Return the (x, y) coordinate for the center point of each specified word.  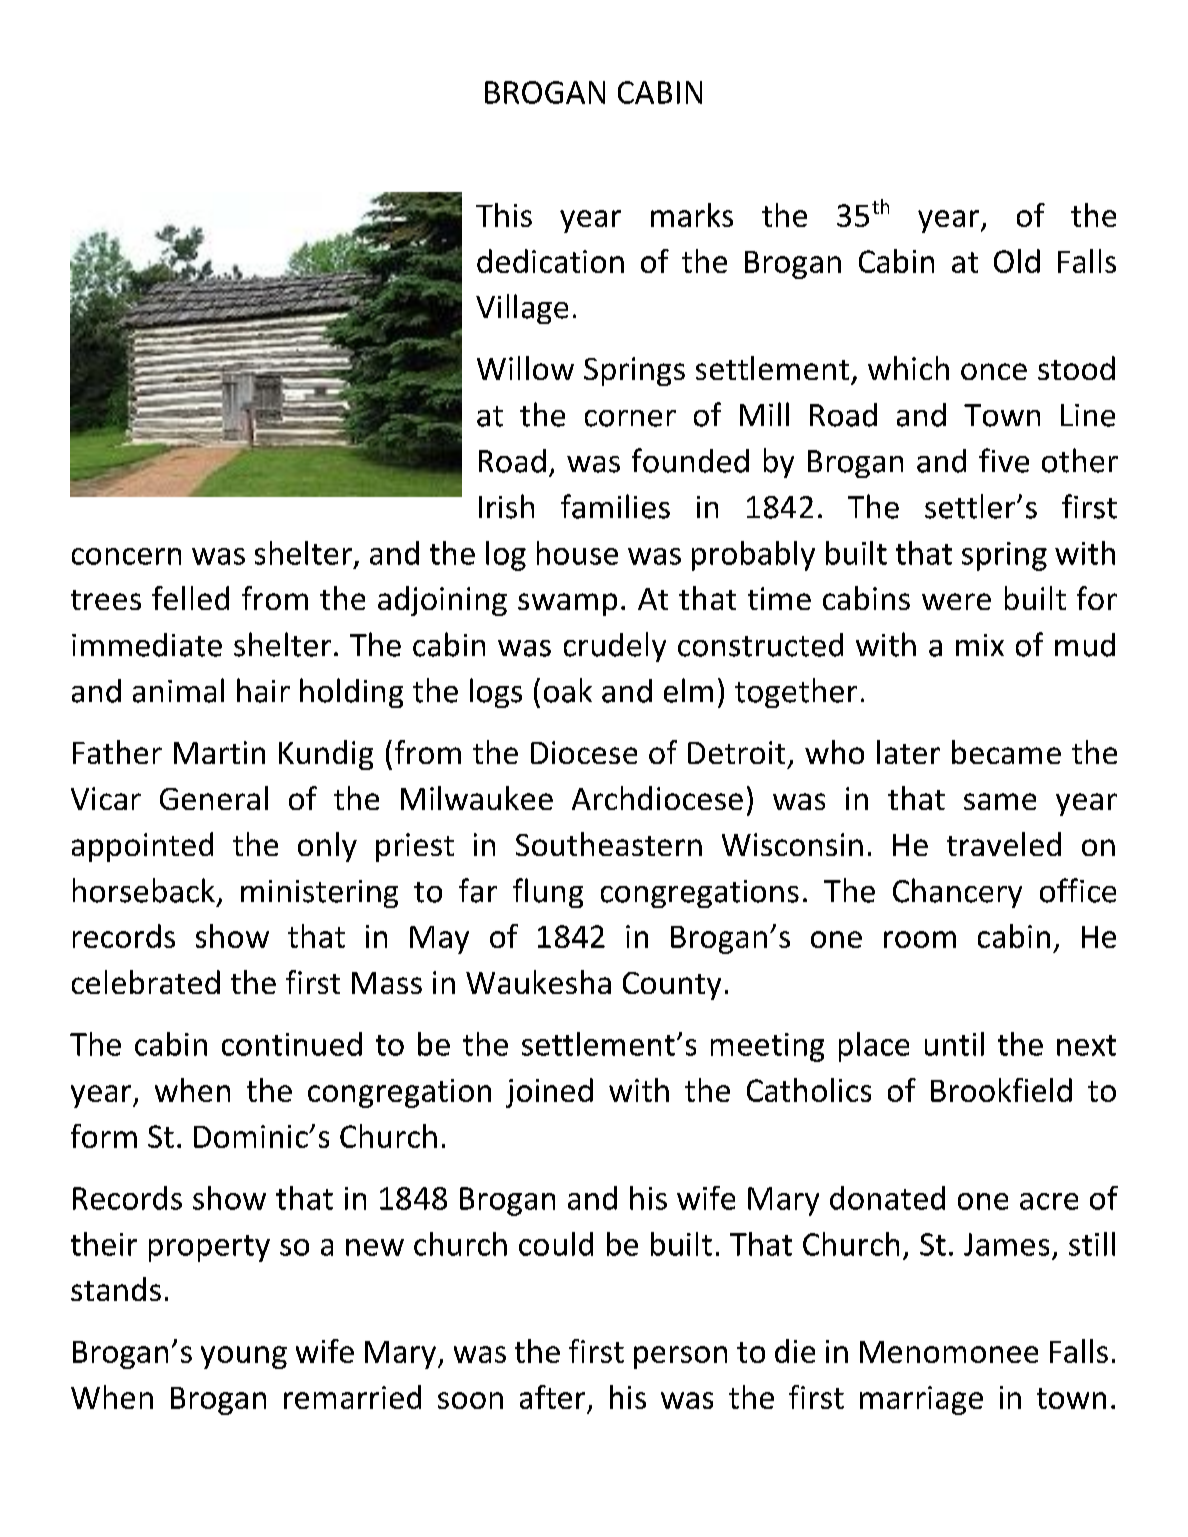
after (552, 1397)
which (908, 368)
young (244, 1357)
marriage (921, 1400)
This (504, 215)
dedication (550, 261)
